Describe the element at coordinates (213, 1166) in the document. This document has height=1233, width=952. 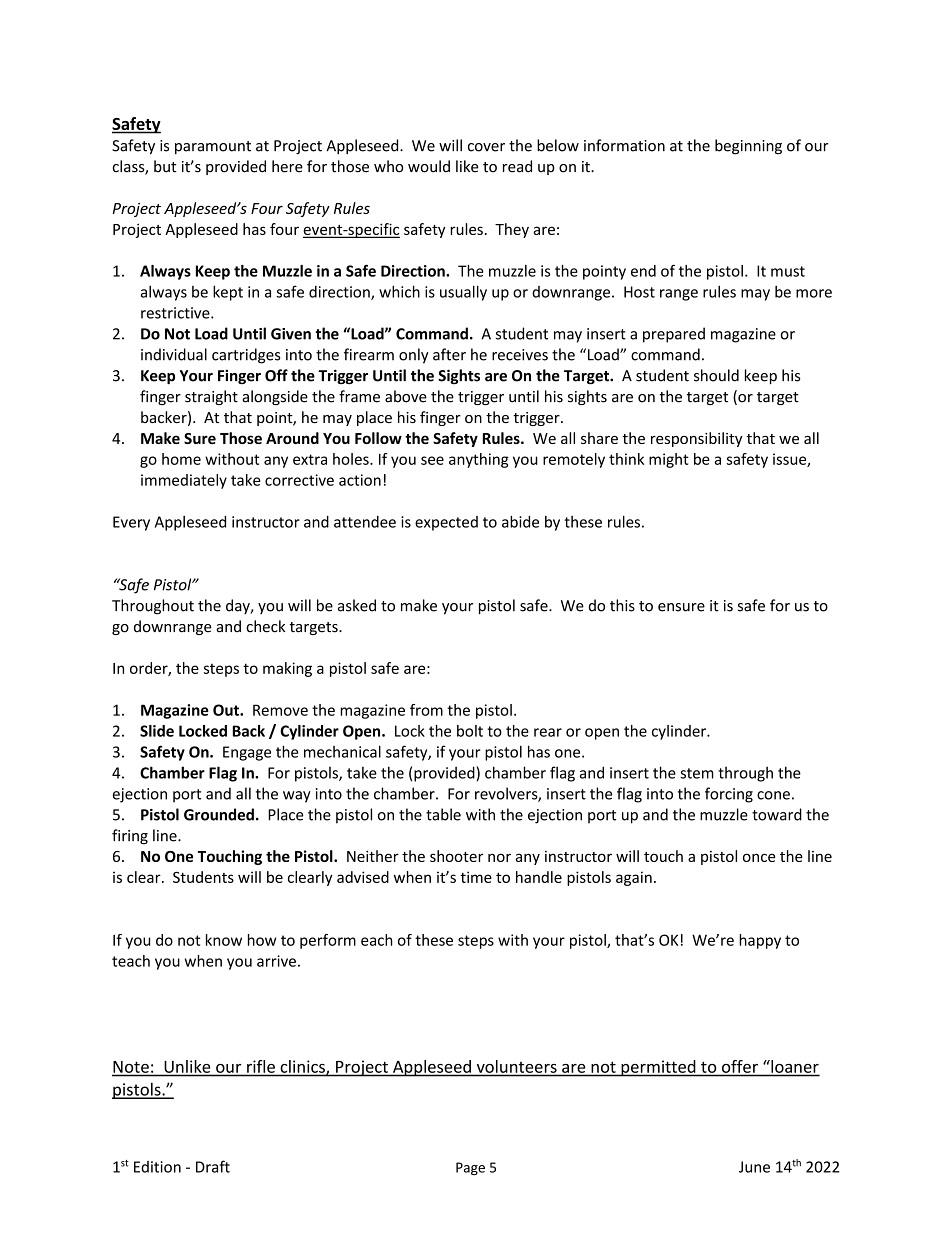
I see `Draft` at that location.
